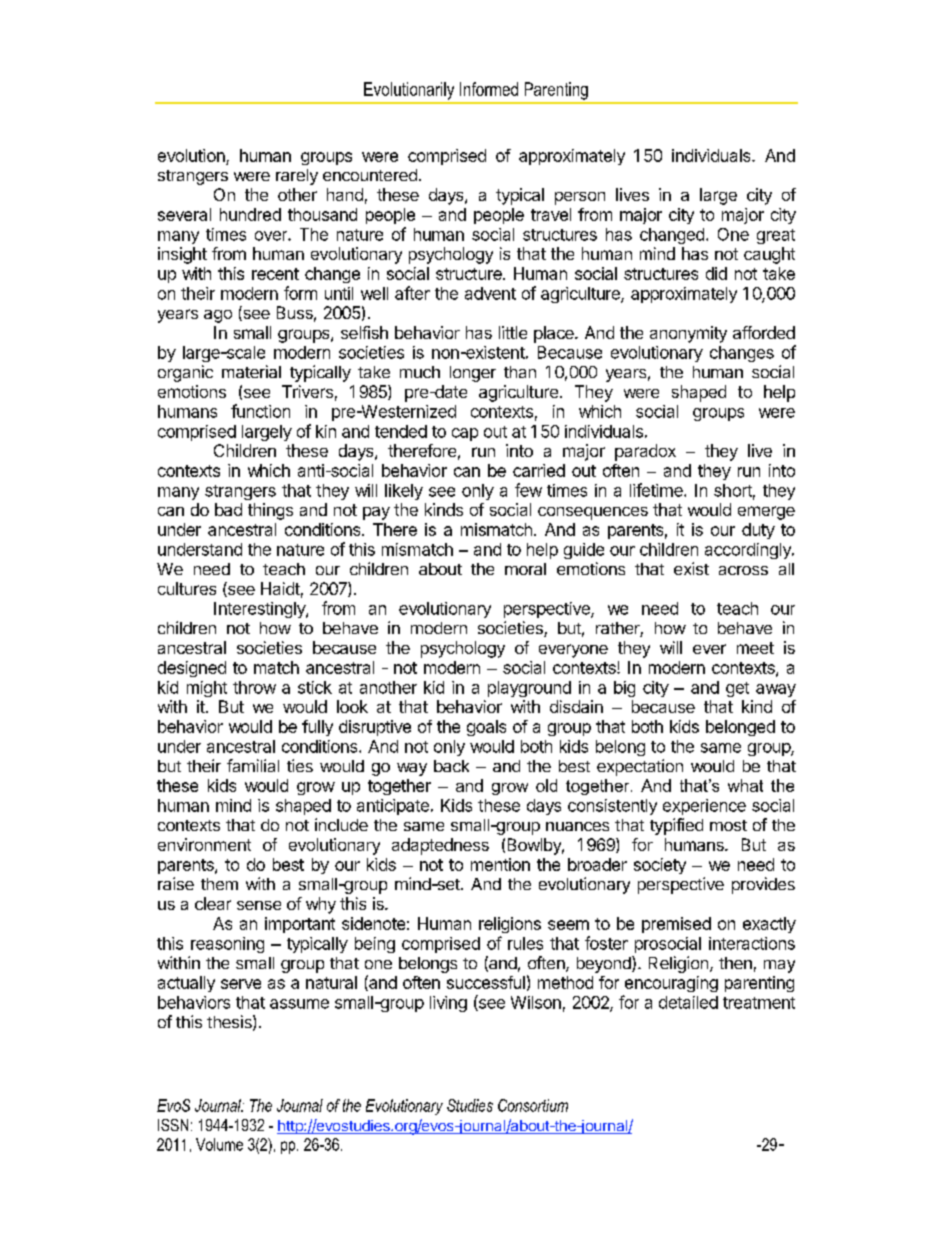  What do you see at coordinates (253, 765) in the image?
I see `familial` at bounding box center [253, 765].
